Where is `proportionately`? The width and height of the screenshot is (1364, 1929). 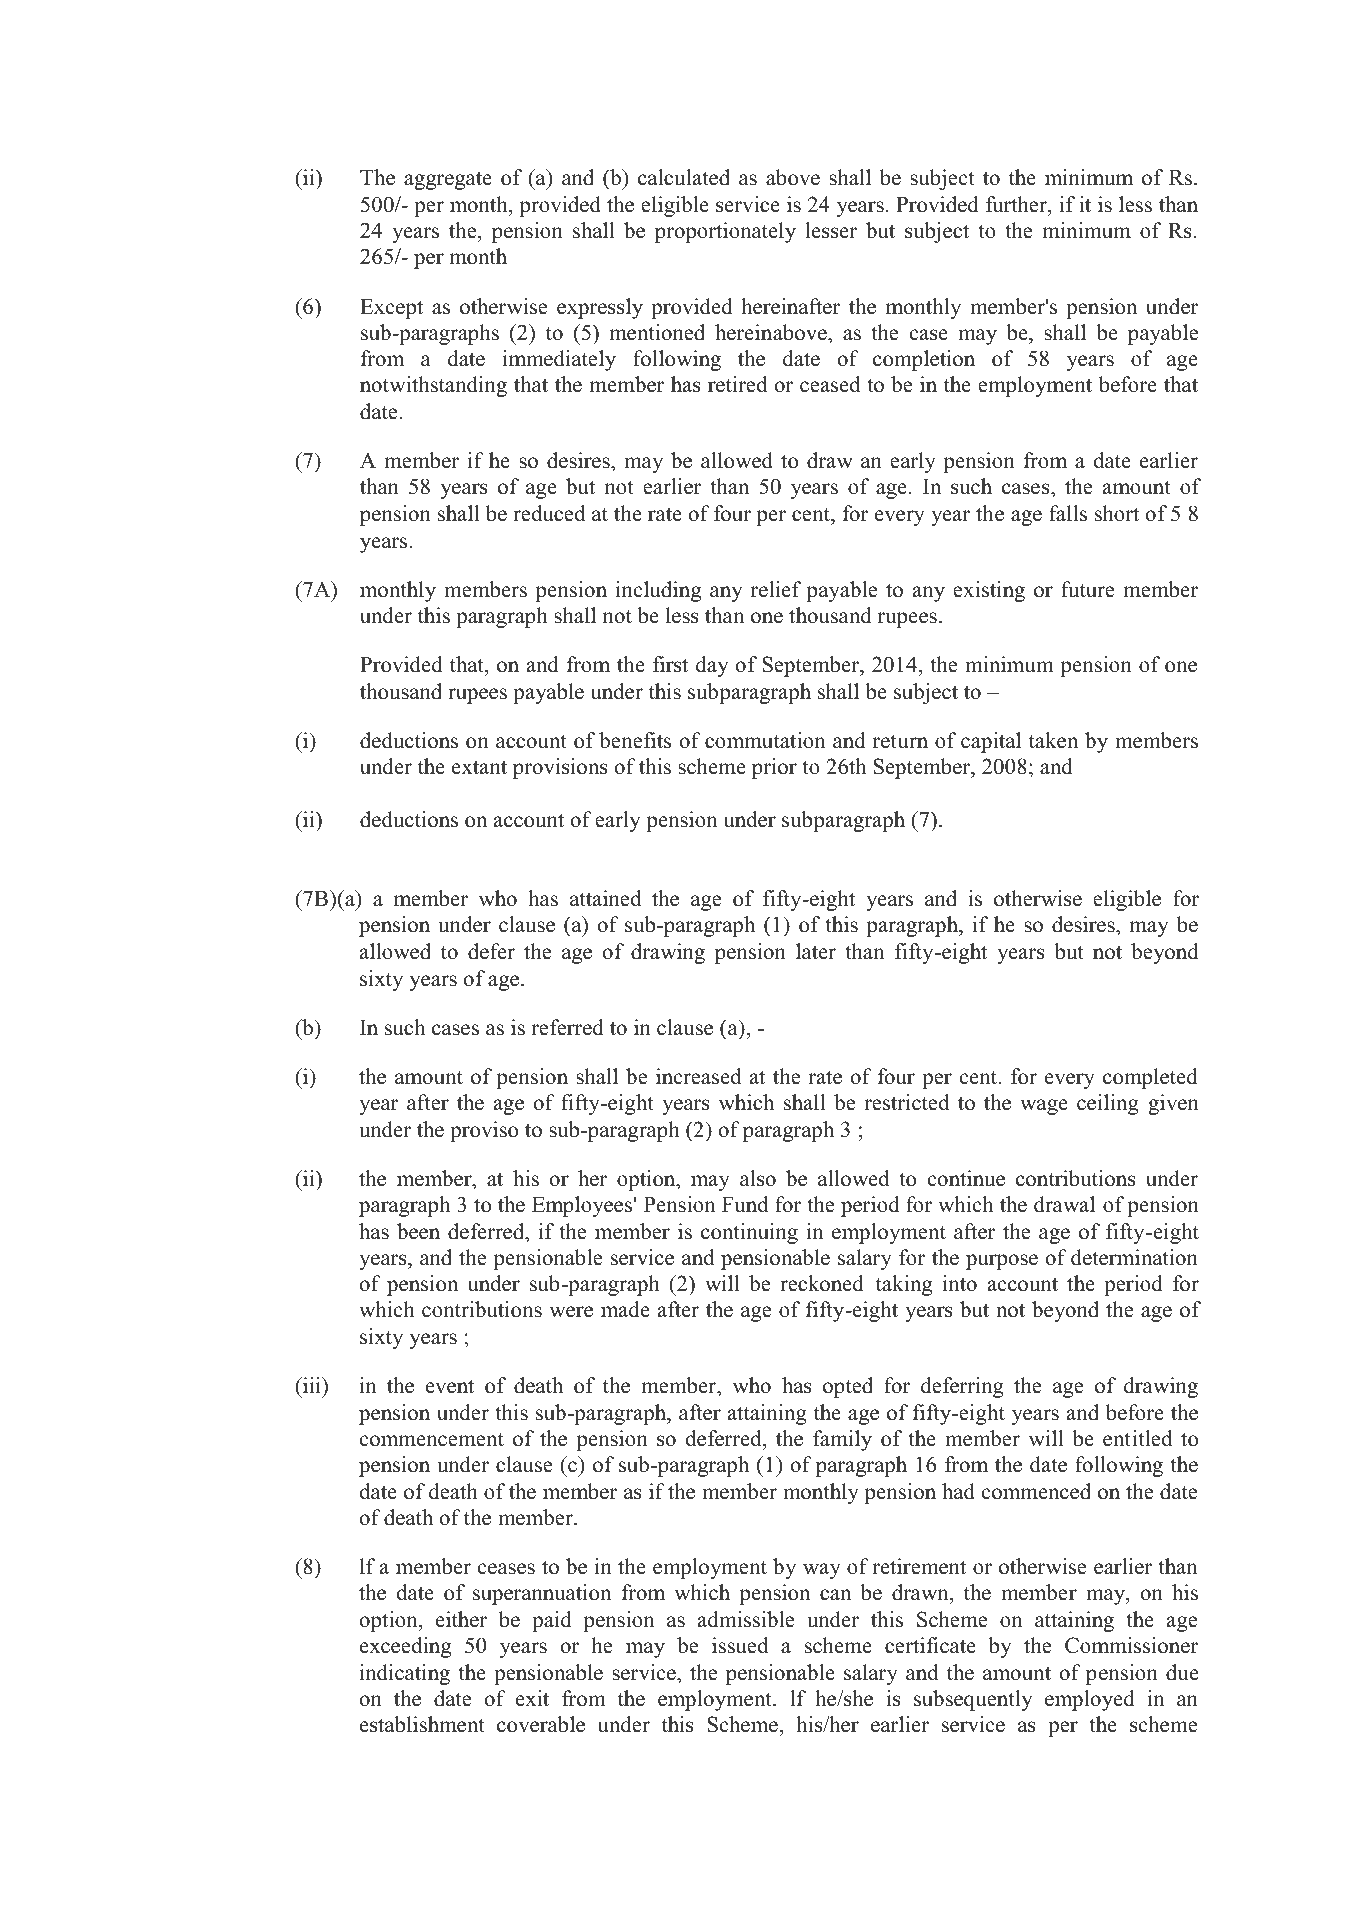 proportionately is located at coordinates (725, 232).
